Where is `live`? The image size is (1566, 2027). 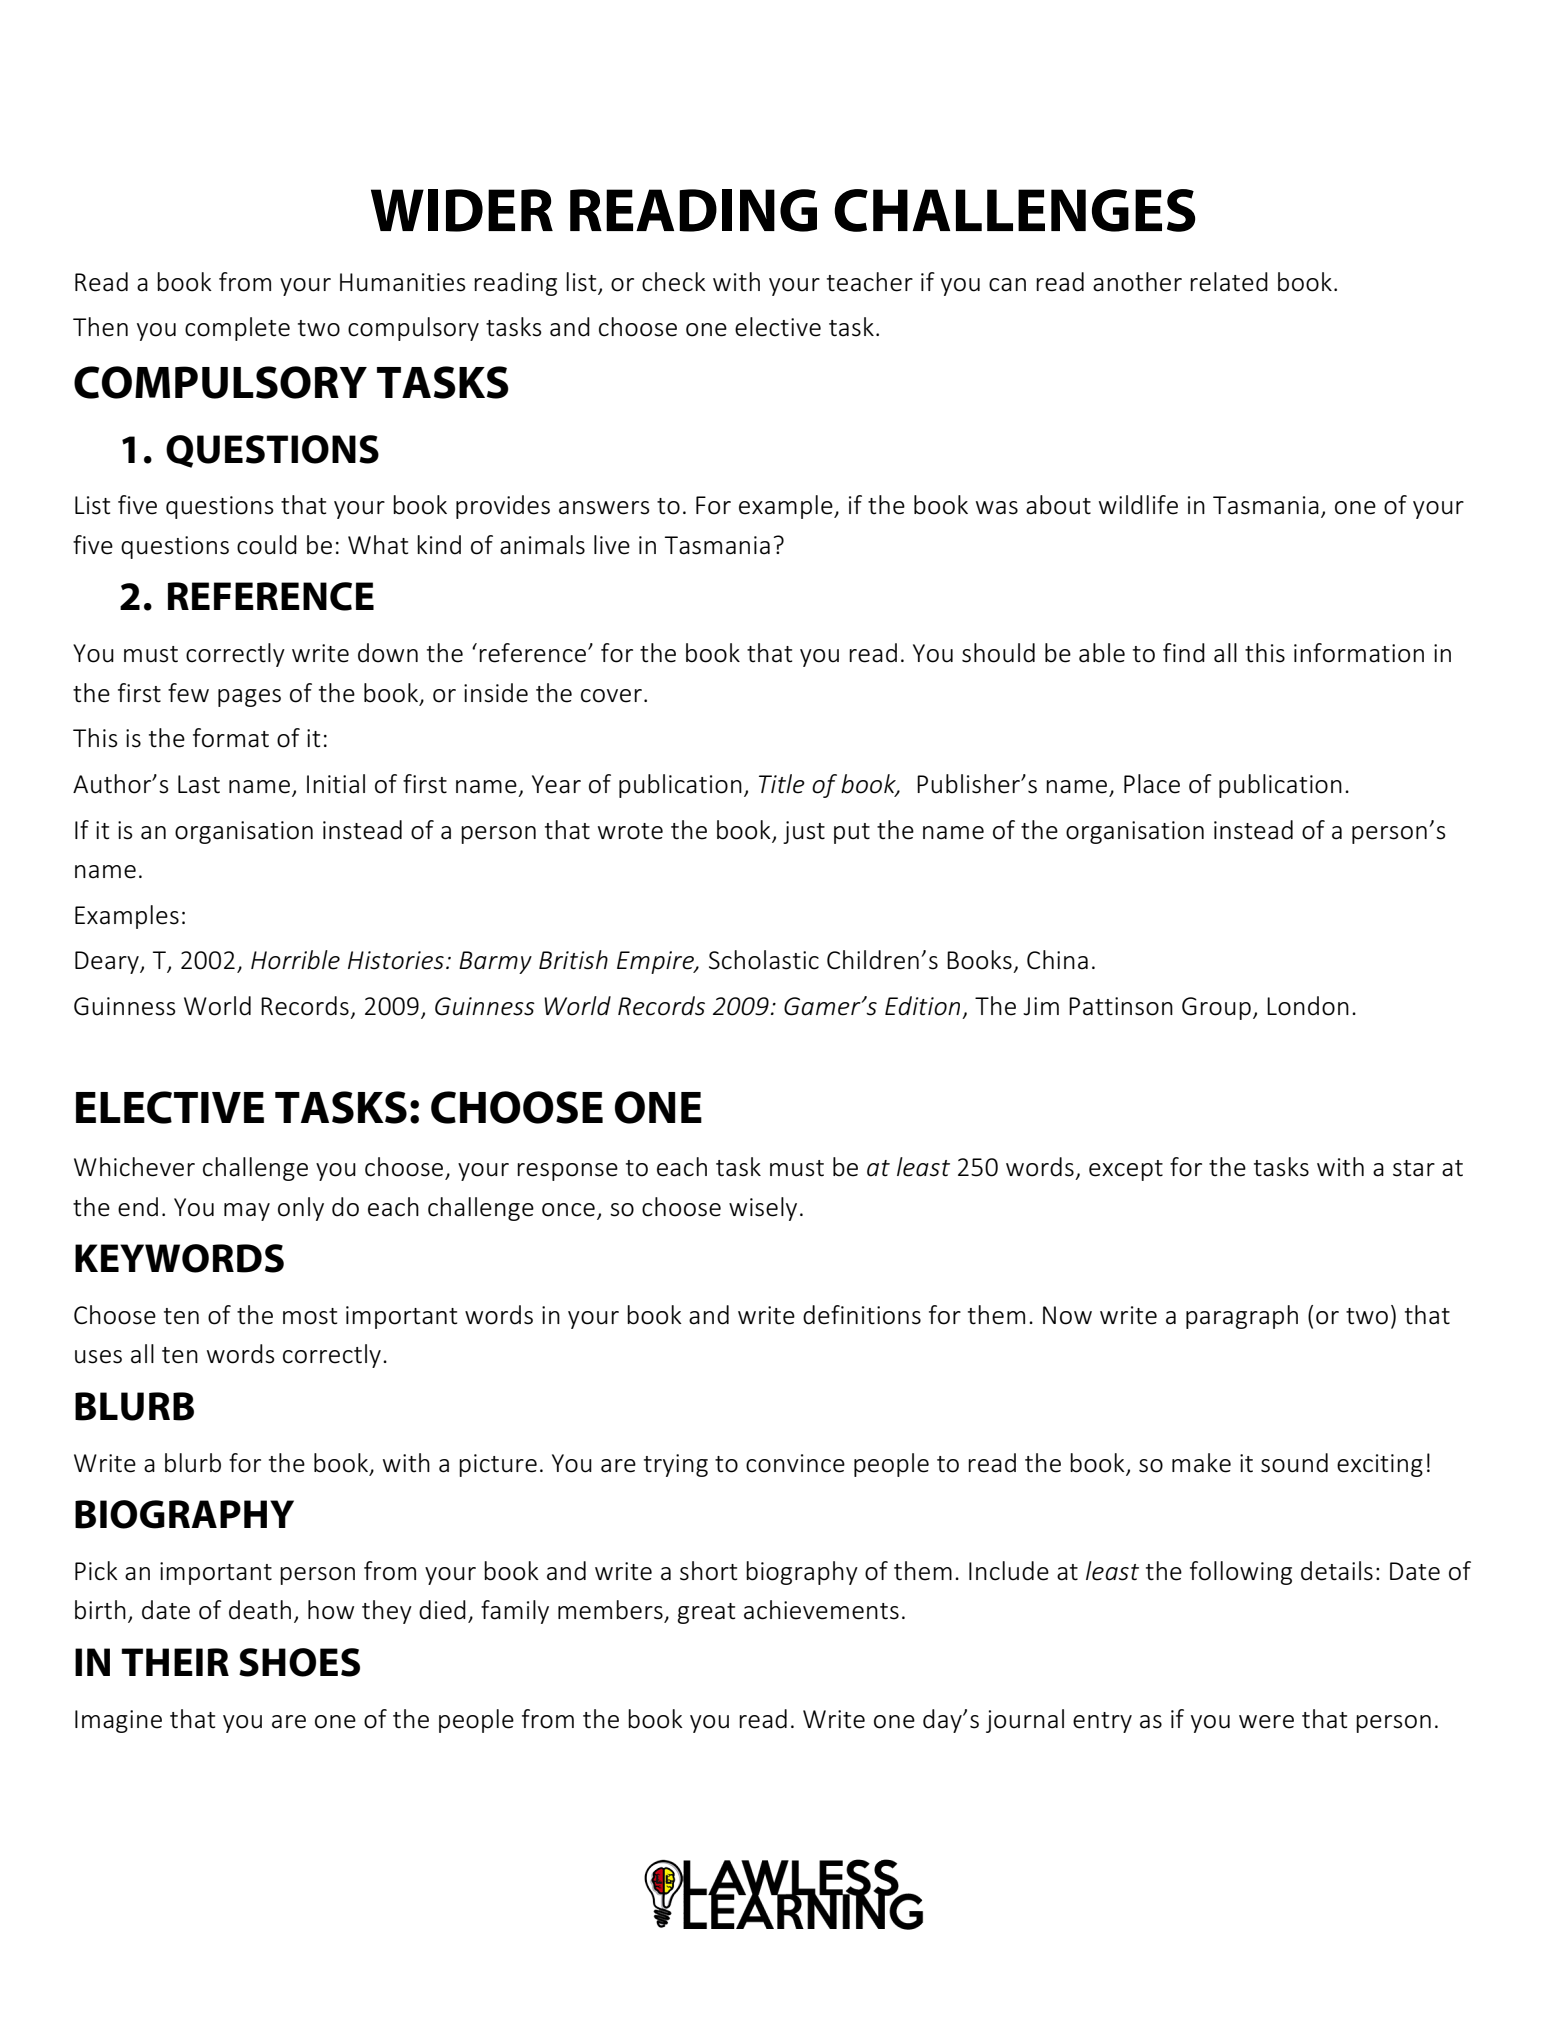
live is located at coordinates (612, 545).
